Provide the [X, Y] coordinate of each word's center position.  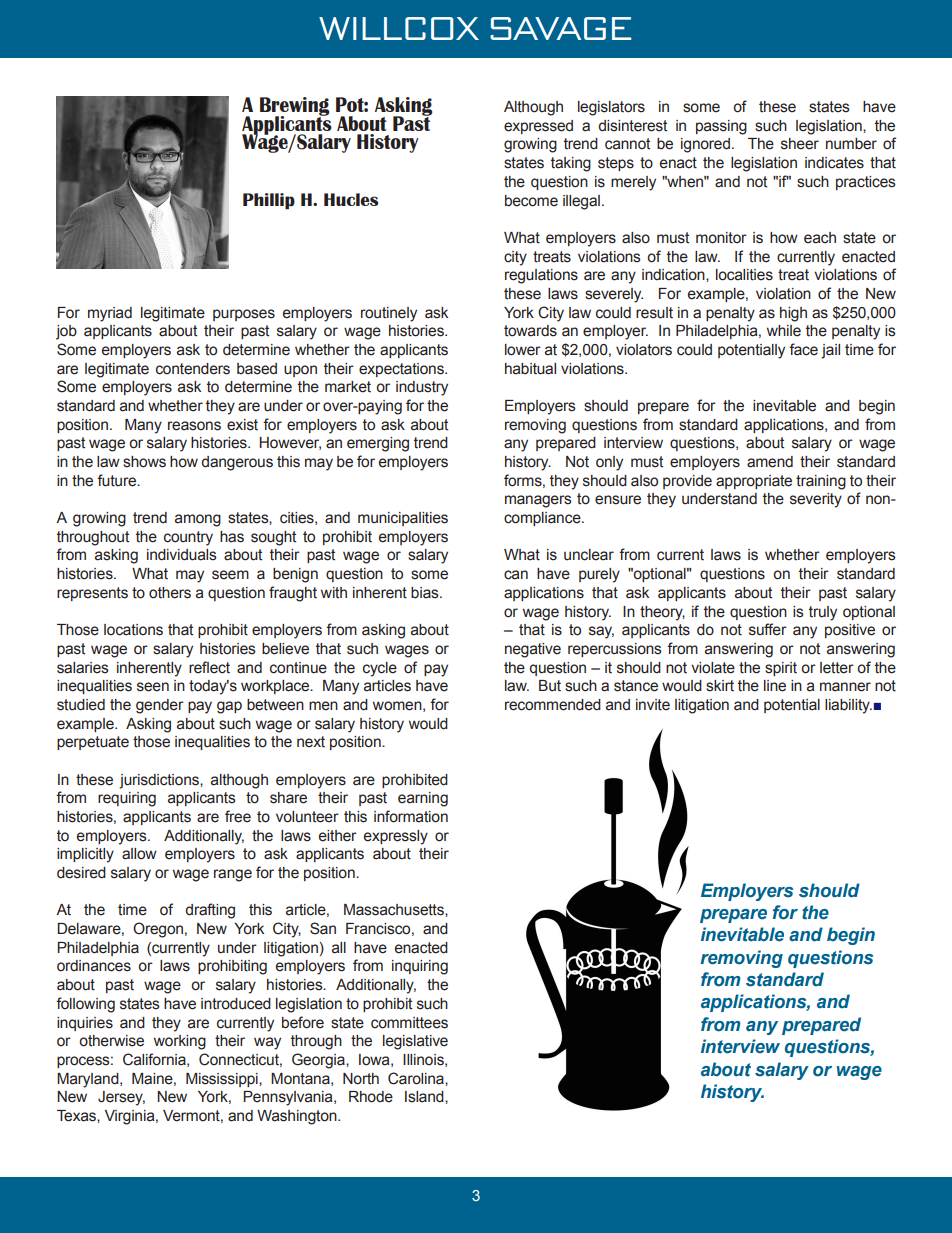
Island [425, 1097]
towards [530, 331]
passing [721, 127]
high [793, 314]
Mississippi [223, 1080]
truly [823, 613]
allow [139, 854]
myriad [110, 314]
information [411, 816]
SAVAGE [560, 28]
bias [426, 593]
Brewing [295, 107]
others [170, 593]
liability [848, 706]
